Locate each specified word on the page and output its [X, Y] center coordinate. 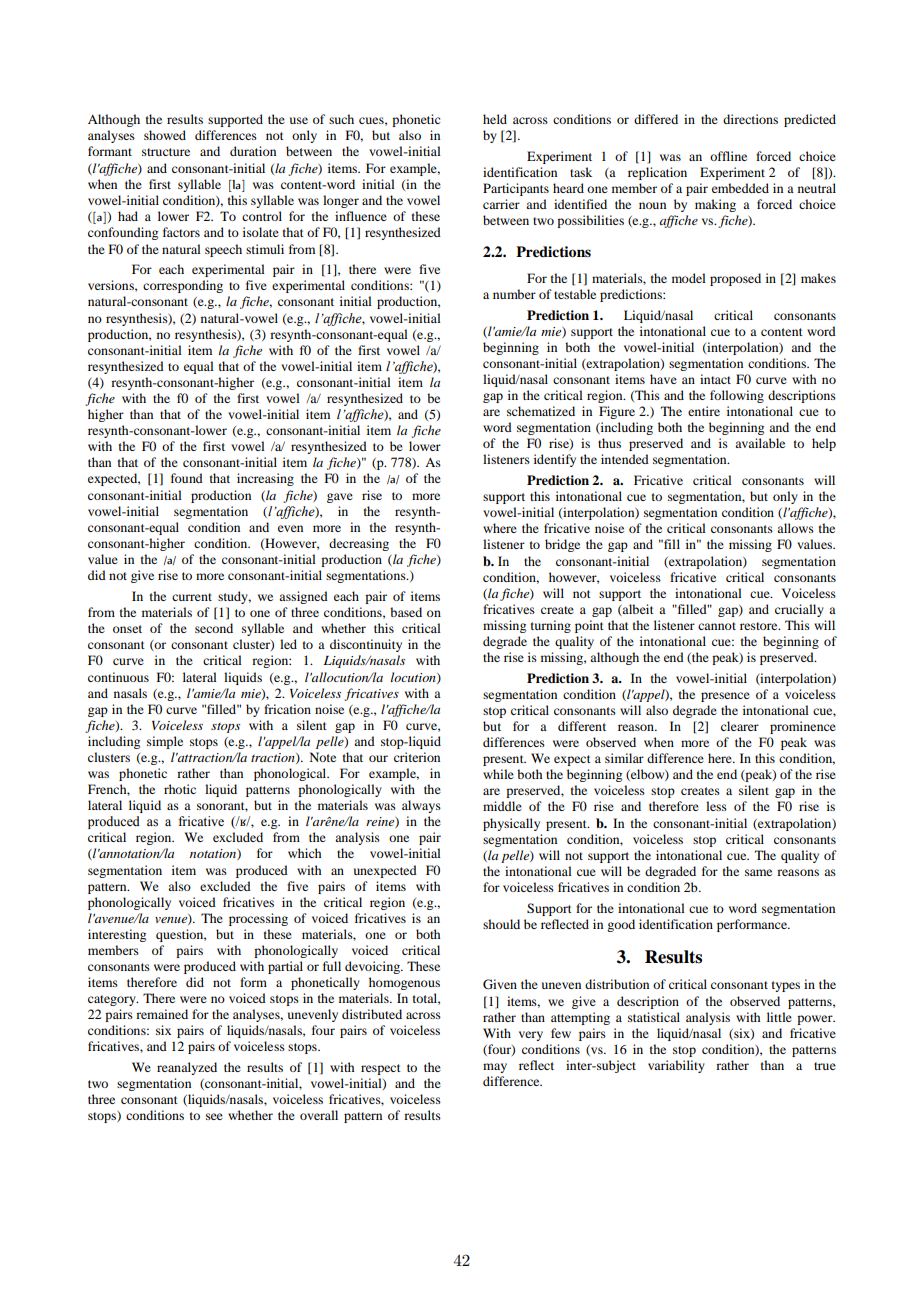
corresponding [183, 286]
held [495, 119]
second [214, 628]
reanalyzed [187, 1068]
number [514, 294]
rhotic [180, 789]
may [495, 1068]
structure [166, 152]
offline [728, 156]
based [406, 612]
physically [511, 824]
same [758, 872]
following [737, 396]
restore [760, 626]
